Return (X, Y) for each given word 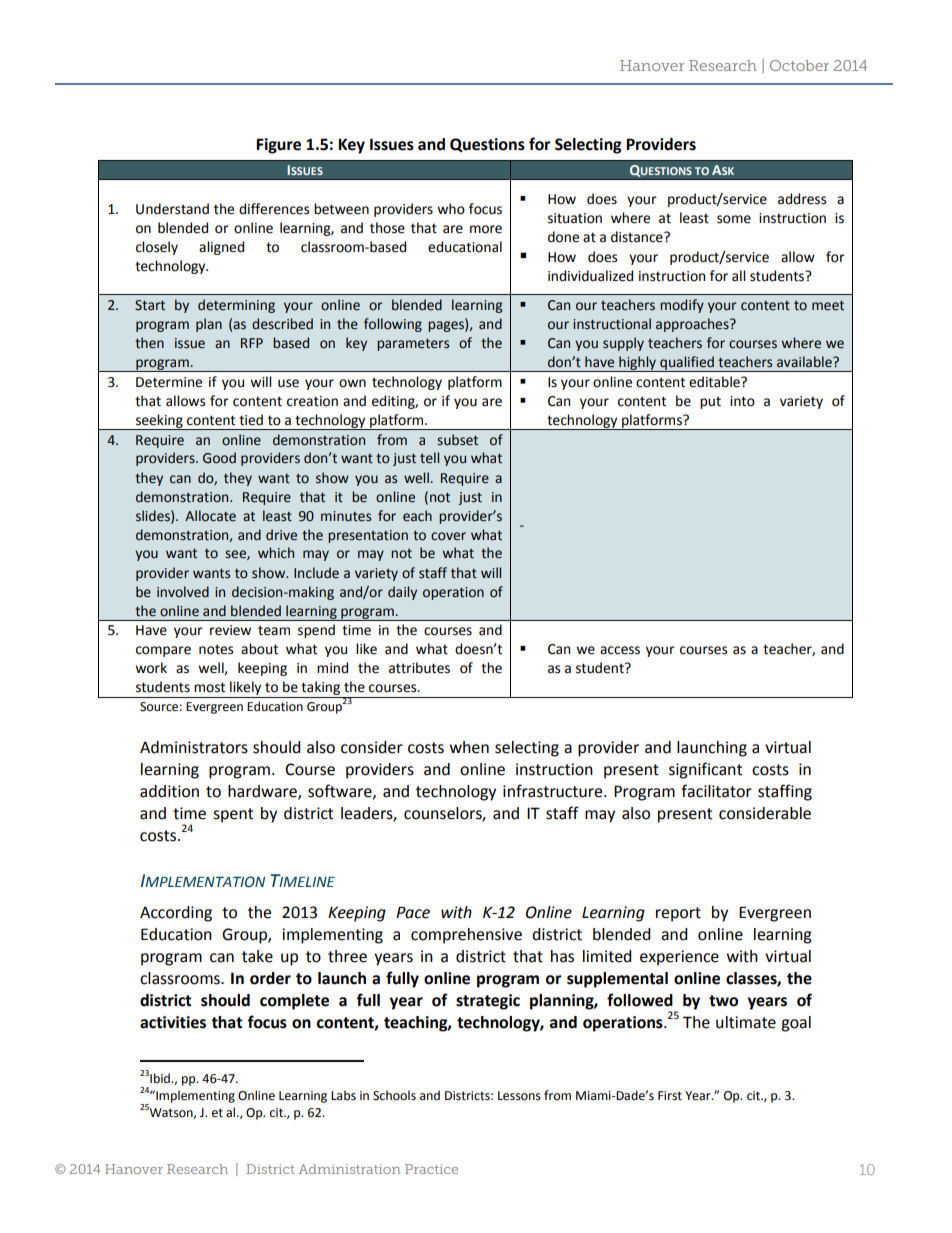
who (451, 209)
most (209, 687)
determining (236, 306)
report (678, 914)
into (742, 401)
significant (705, 770)
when (469, 747)
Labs (343, 1095)
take (257, 956)
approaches (693, 325)
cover (448, 536)
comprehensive (466, 936)
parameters (413, 344)
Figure (278, 146)
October (799, 65)
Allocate (210, 516)
